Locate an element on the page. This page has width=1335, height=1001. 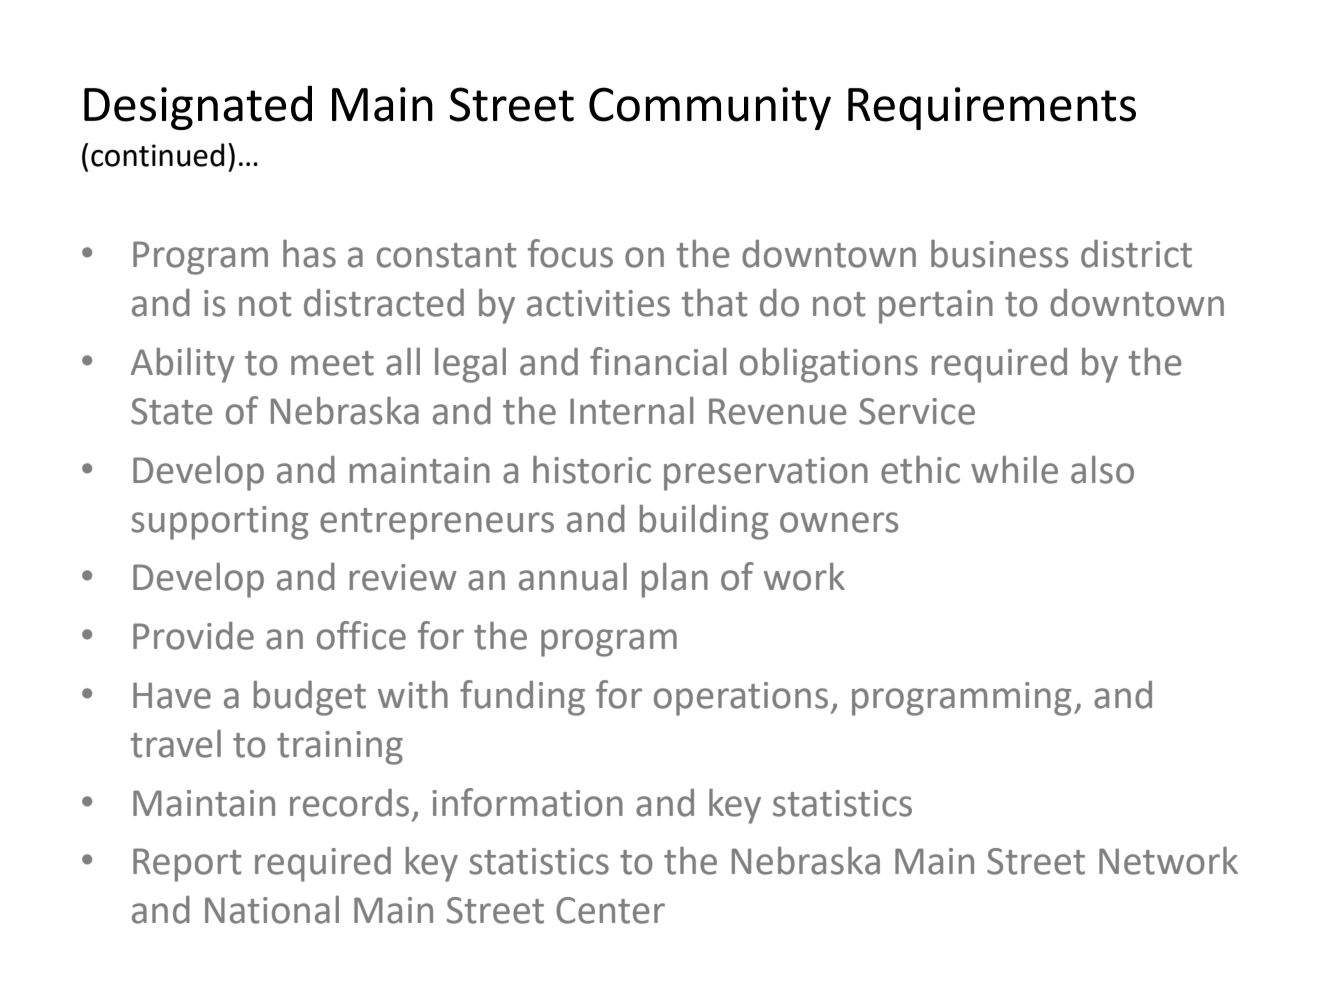
distracted is located at coordinates (384, 302).
